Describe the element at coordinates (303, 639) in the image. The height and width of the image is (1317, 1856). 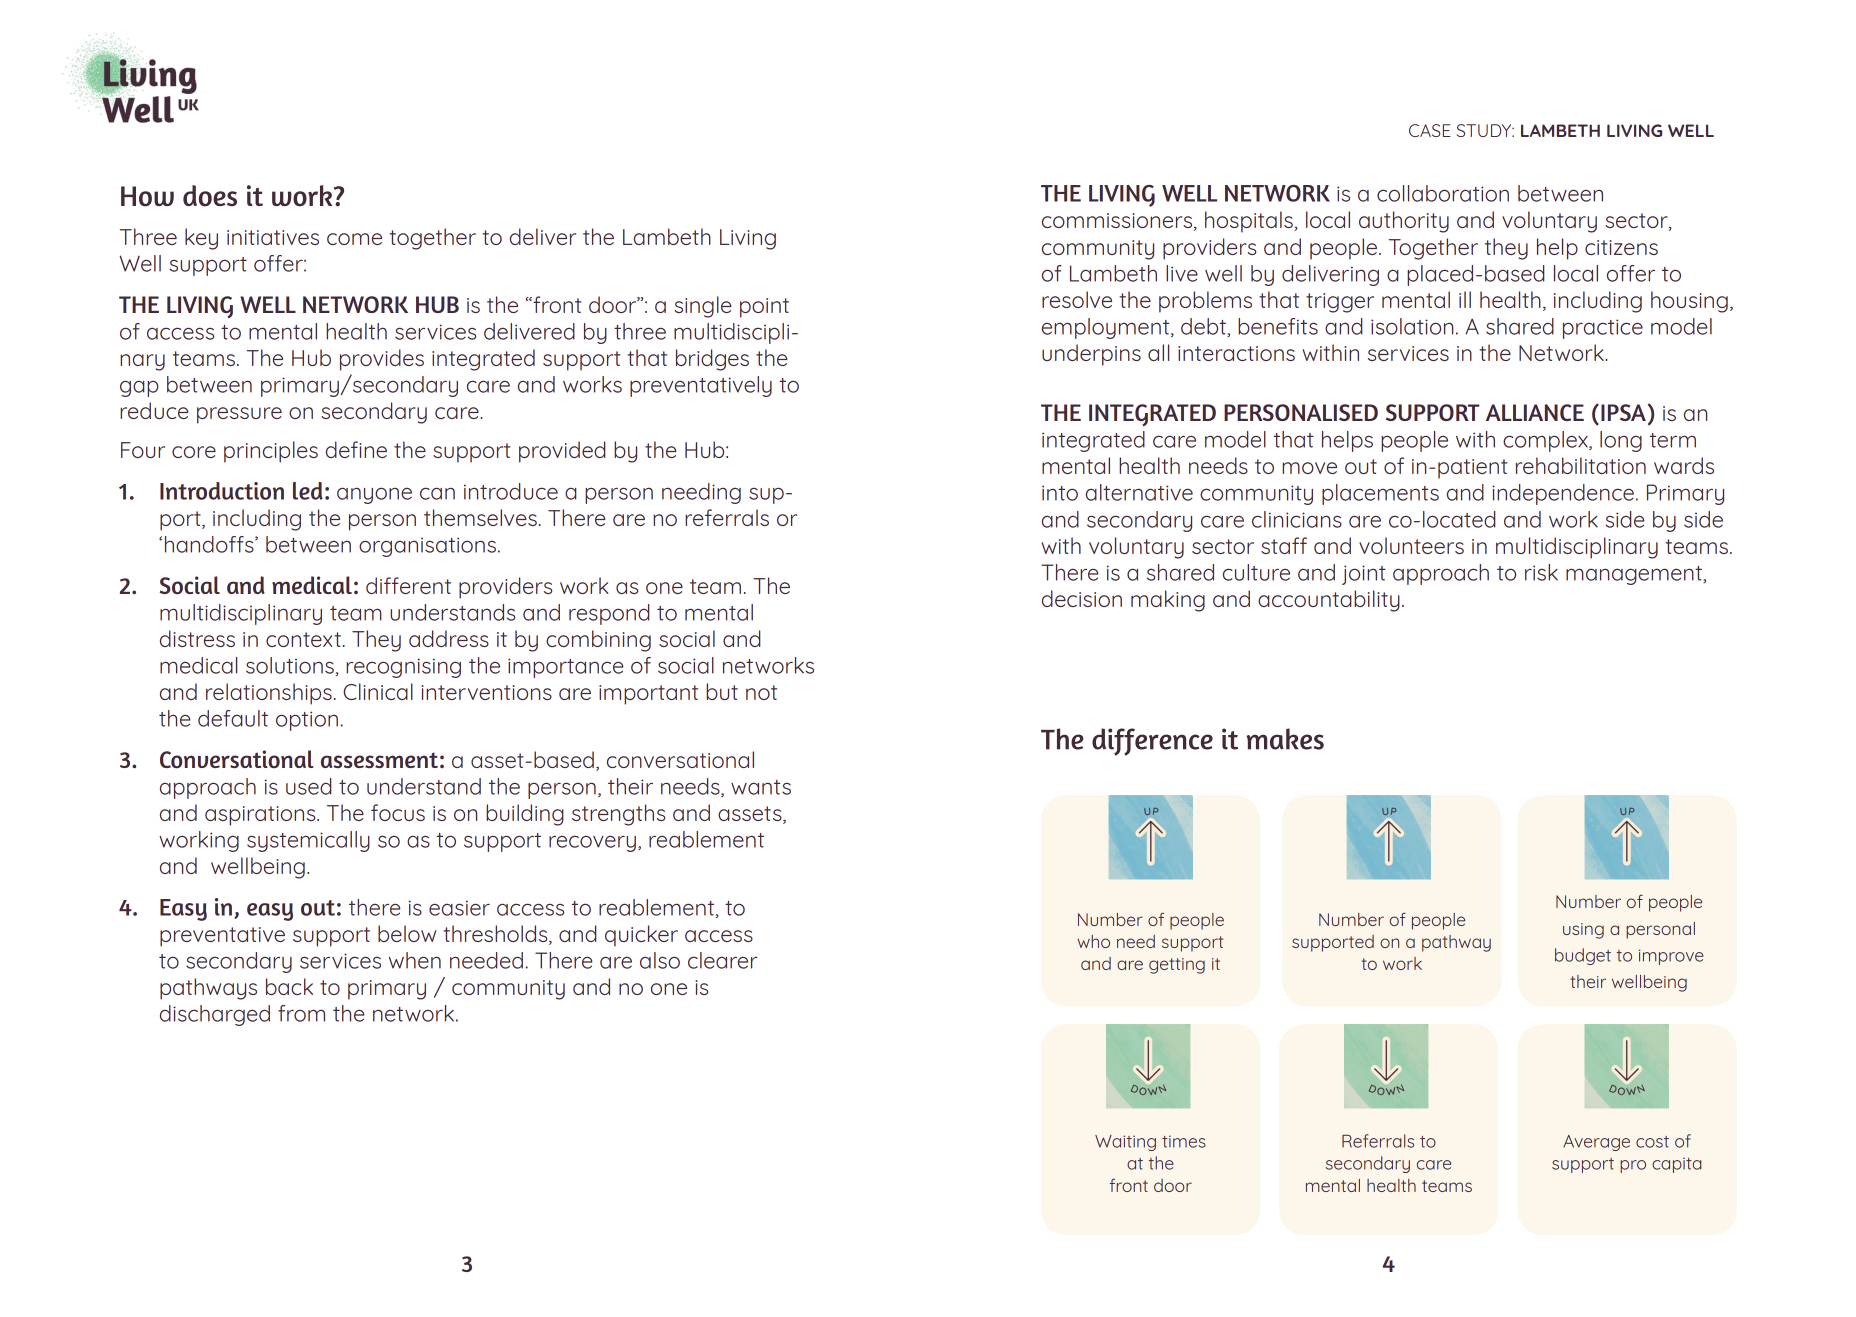
I see `context` at that location.
